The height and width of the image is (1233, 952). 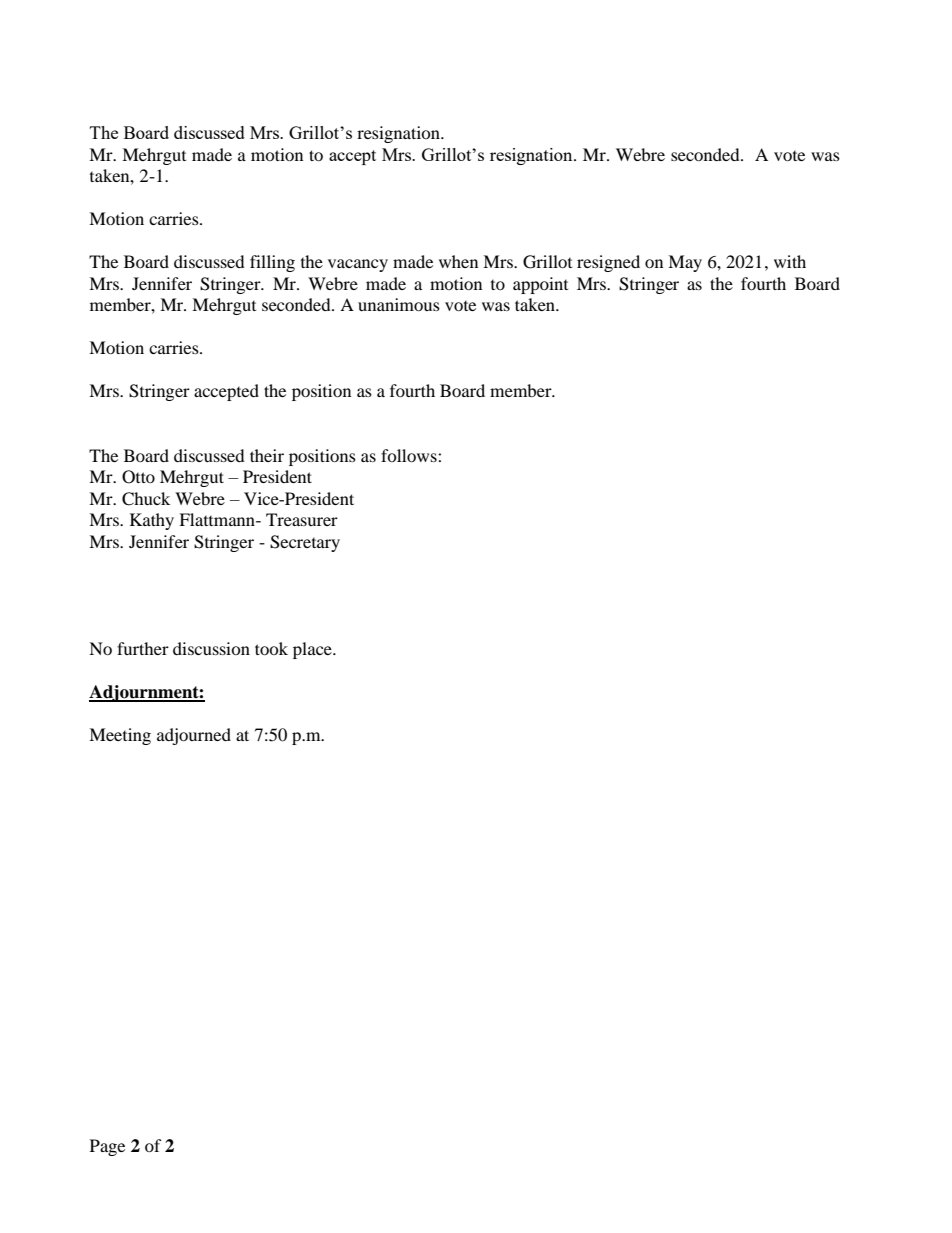 What do you see at coordinates (458, 261) in the image?
I see `when` at bounding box center [458, 261].
